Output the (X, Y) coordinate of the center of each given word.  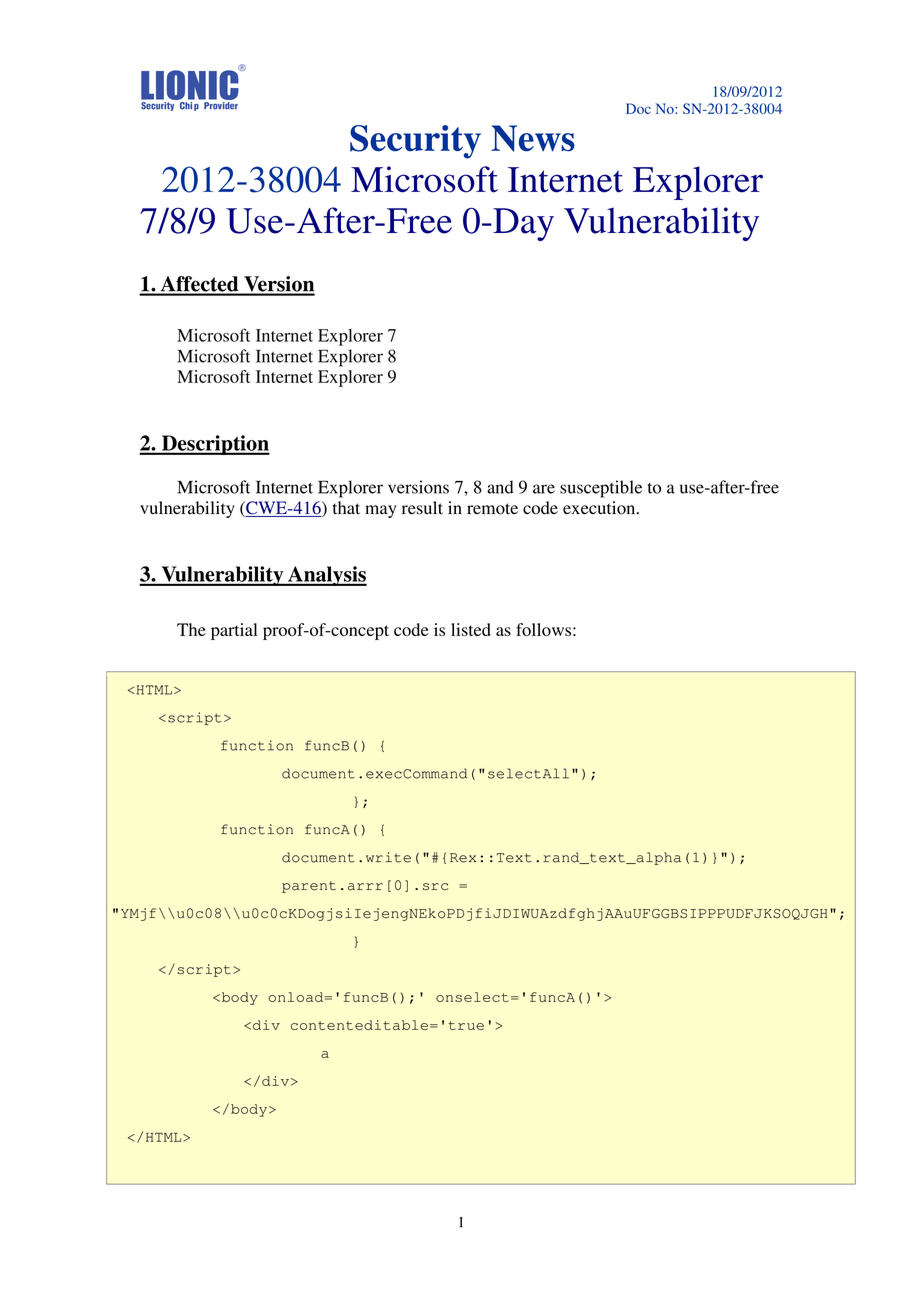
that (346, 508)
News (533, 138)
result (422, 508)
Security (415, 142)
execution (600, 508)
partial (234, 631)
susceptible (601, 489)
